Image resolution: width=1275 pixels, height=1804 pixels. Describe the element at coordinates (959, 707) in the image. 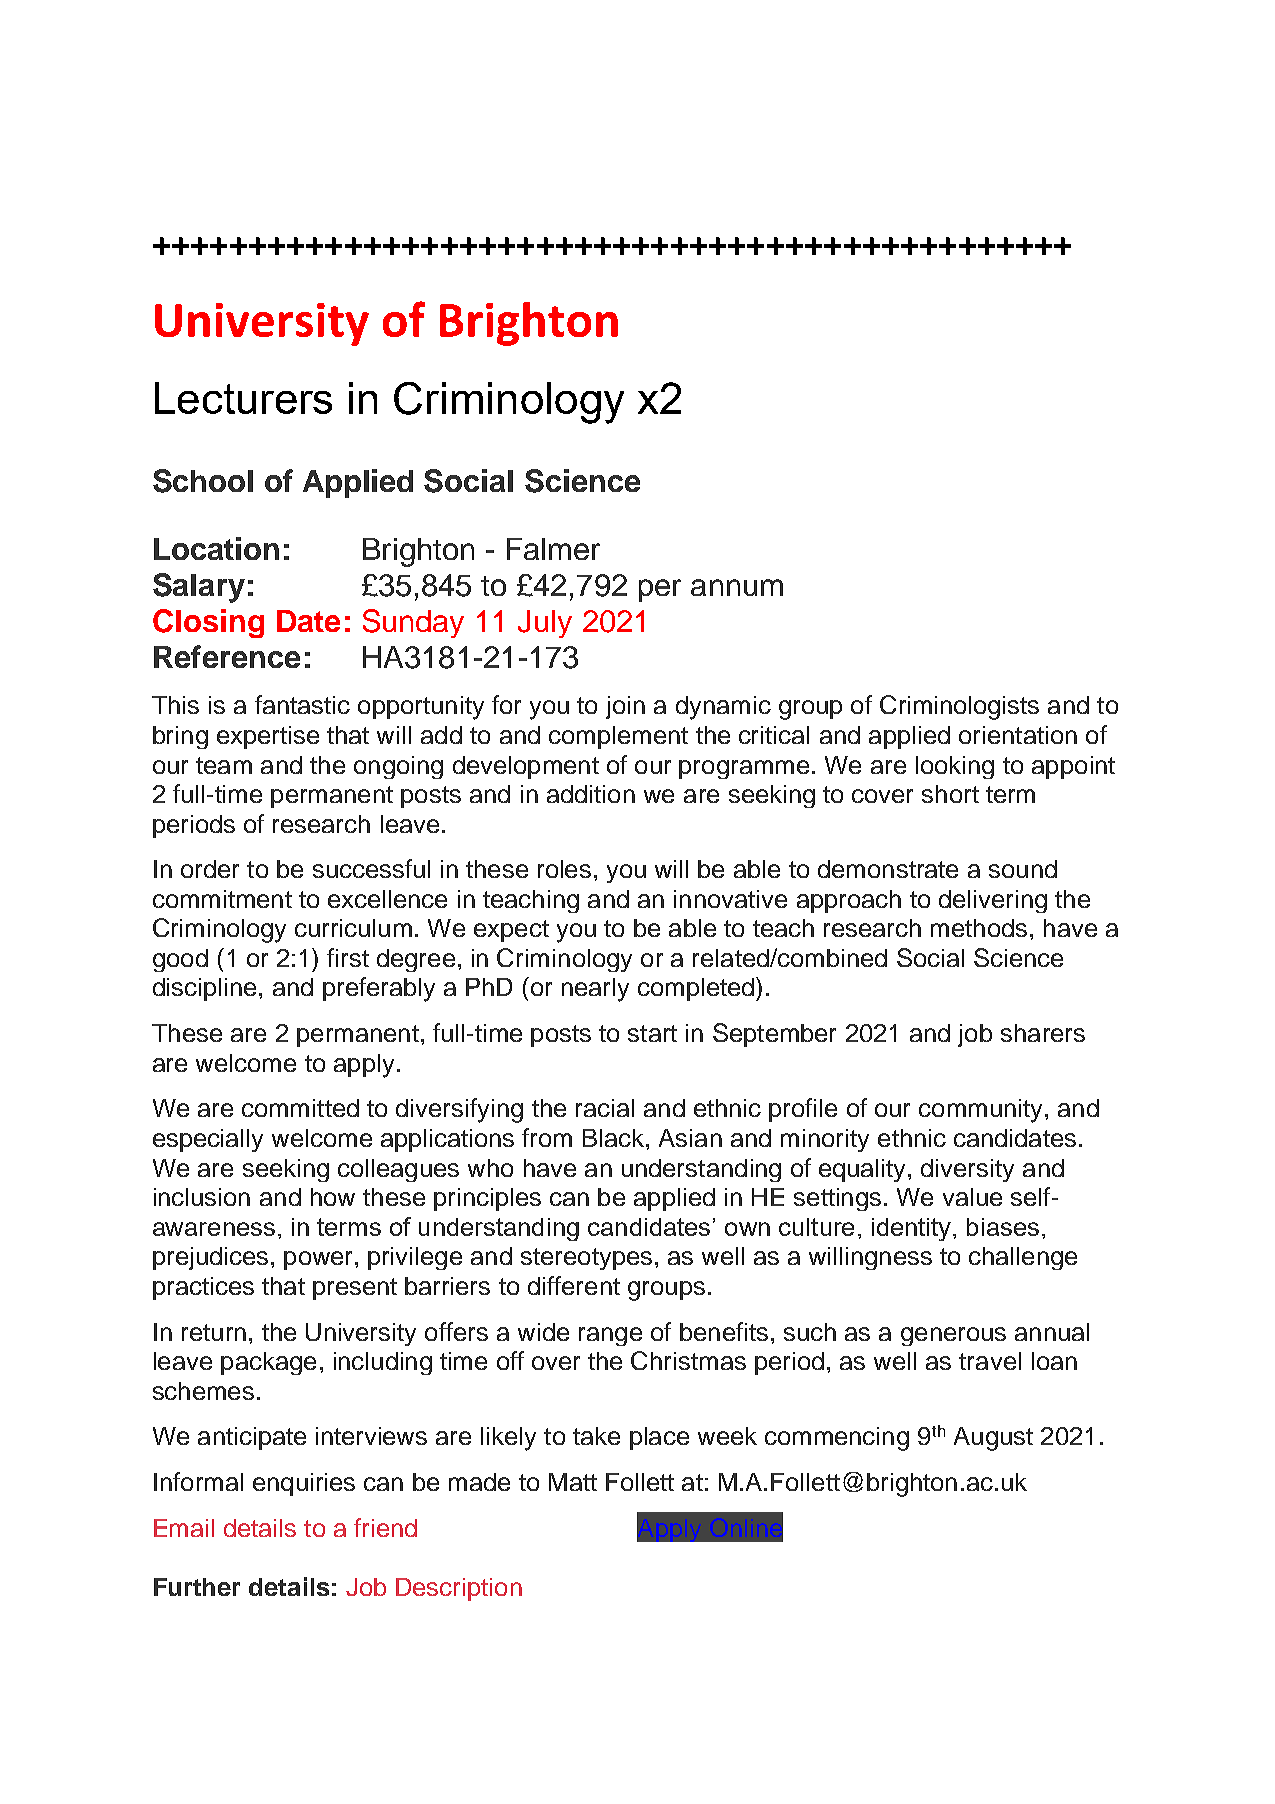

I see `Criminologists` at that location.
